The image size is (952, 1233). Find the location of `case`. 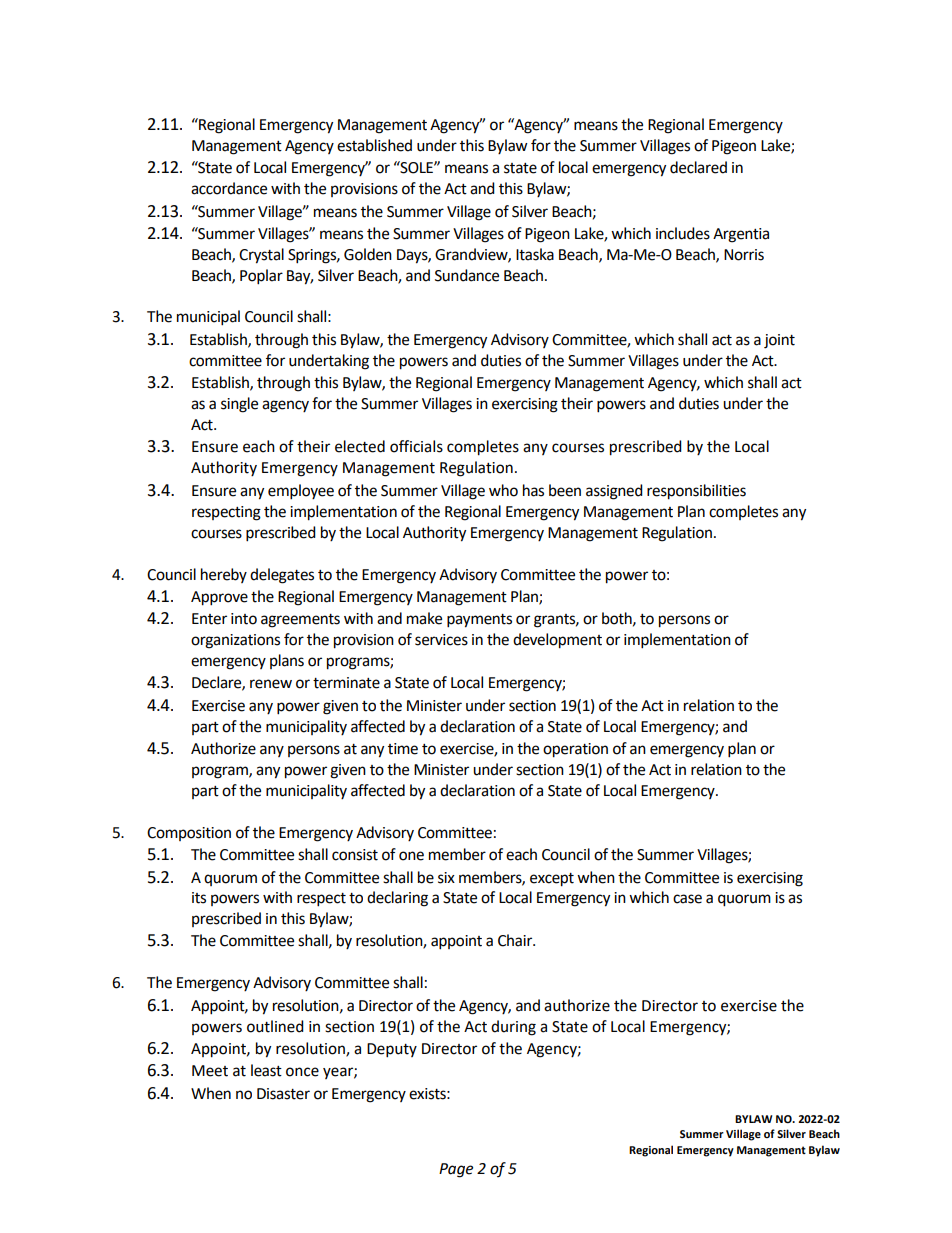

case is located at coordinates (687, 899).
